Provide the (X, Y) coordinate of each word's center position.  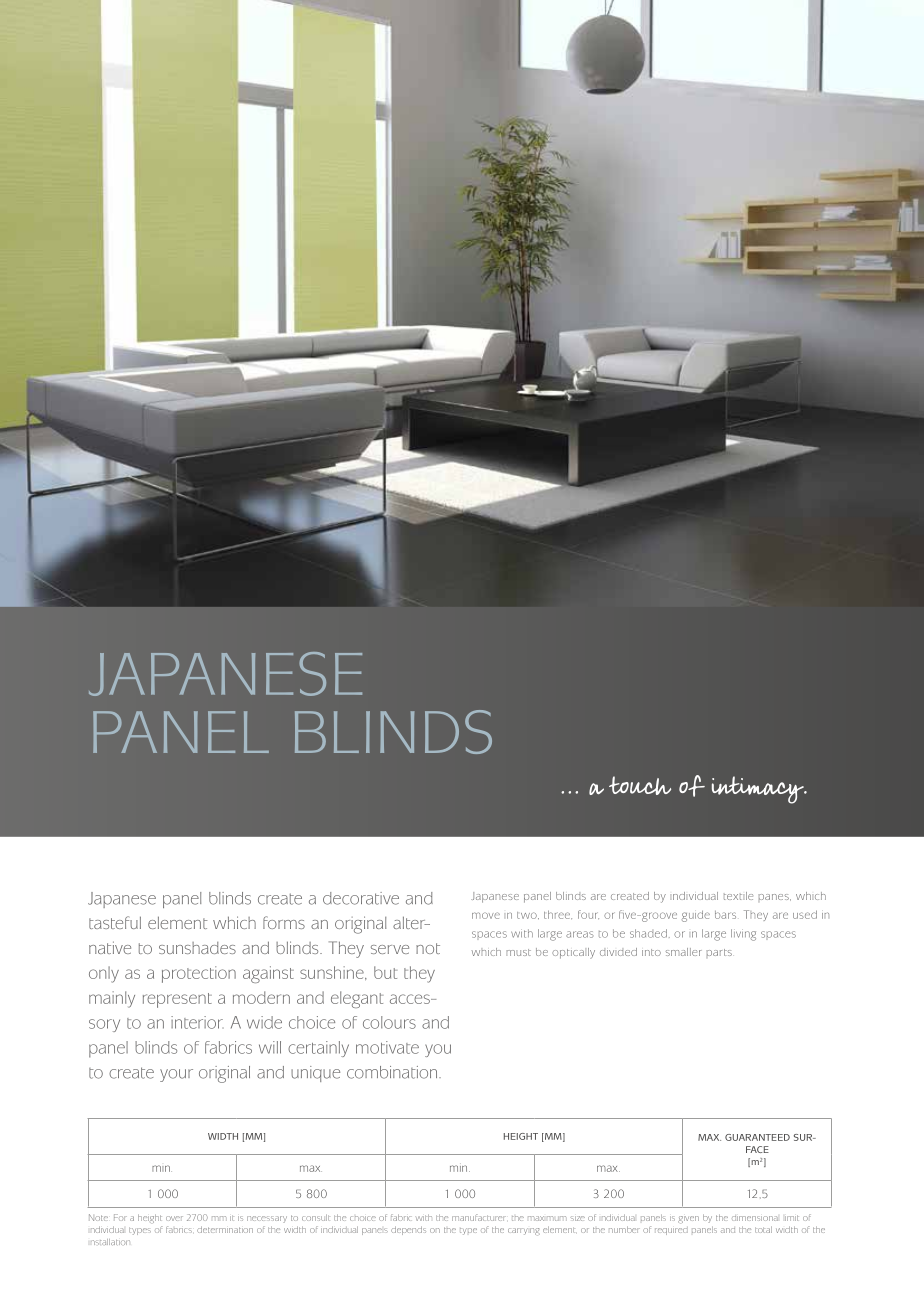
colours (389, 1022)
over (174, 1218)
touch (640, 785)
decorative (361, 898)
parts (719, 953)
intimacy (759, 790)
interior (197, 1022)
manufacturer (479, 1217)
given (688, 1219)
